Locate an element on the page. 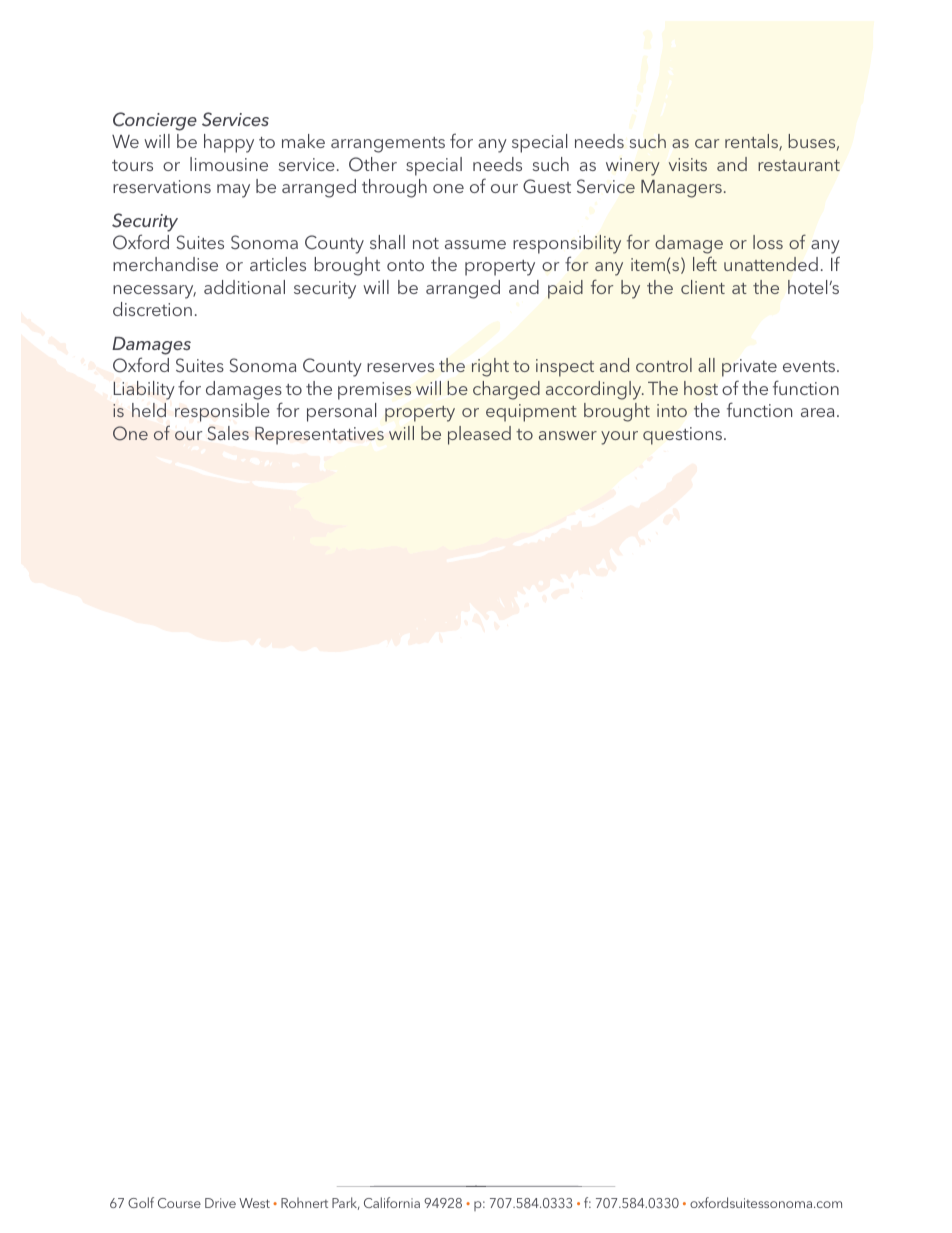  Drive is located at coordinates (220, 1203).
